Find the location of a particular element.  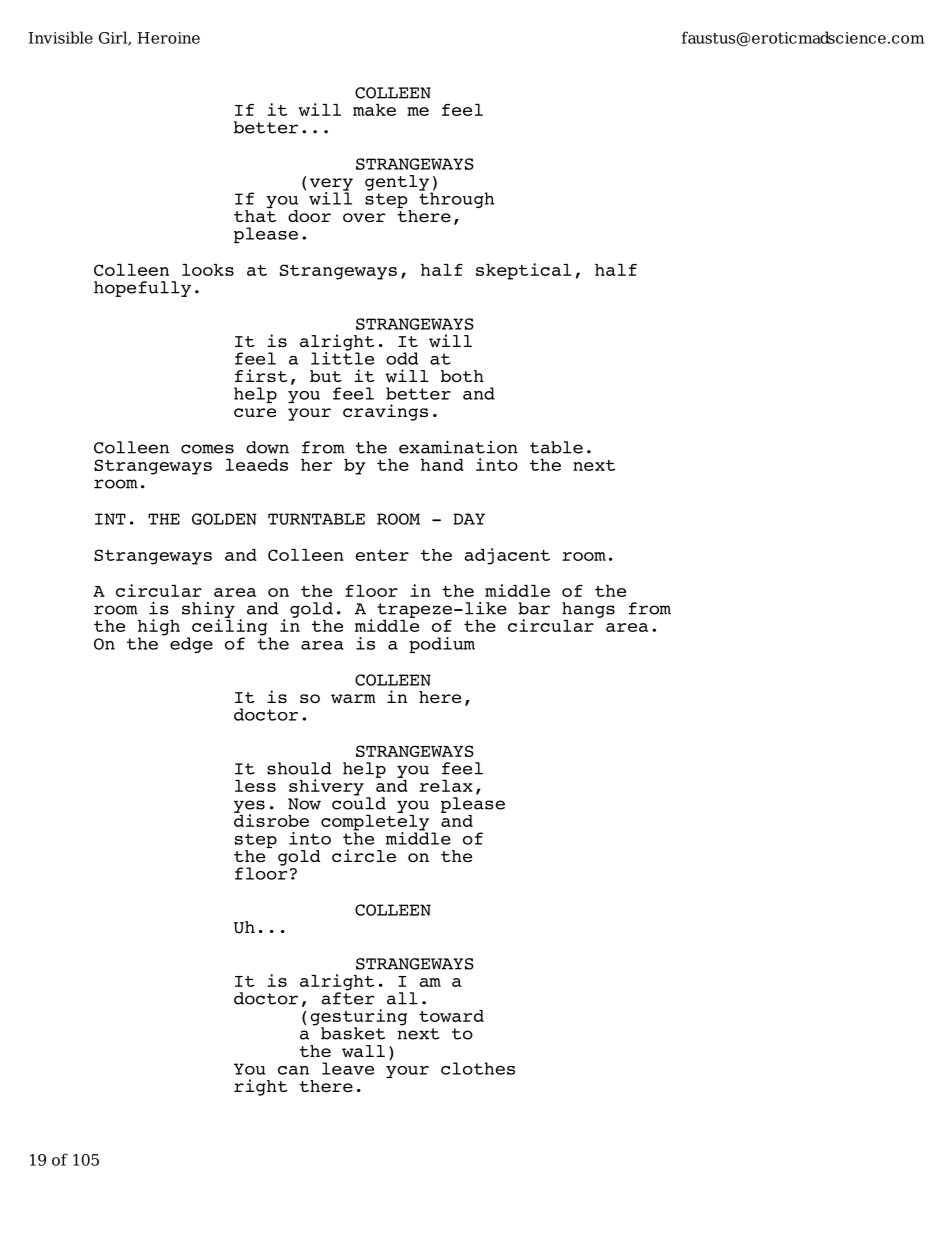

Heroine is located at coordinates (168, 38).
